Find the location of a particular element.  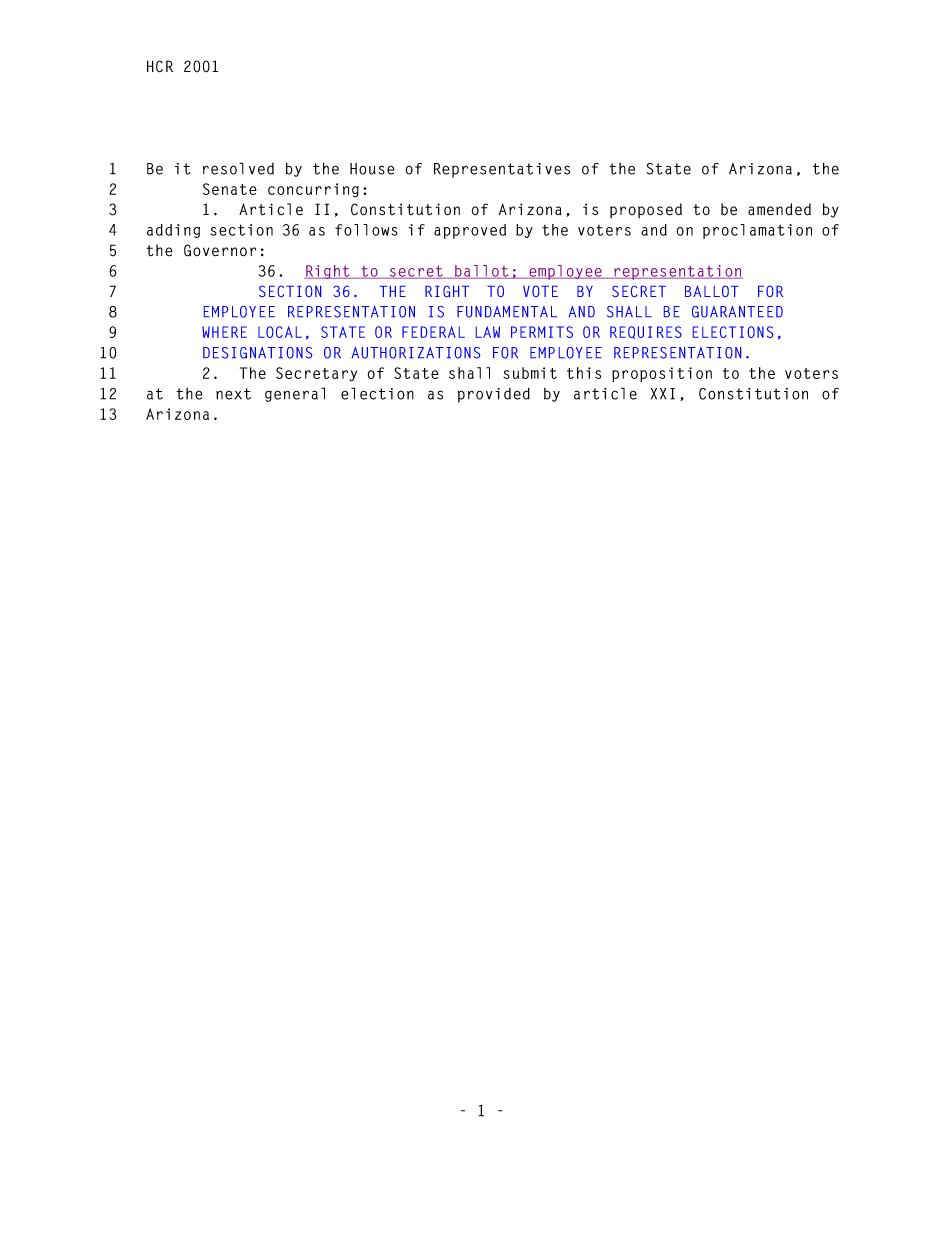

House is located at coordinates (372, 169).
